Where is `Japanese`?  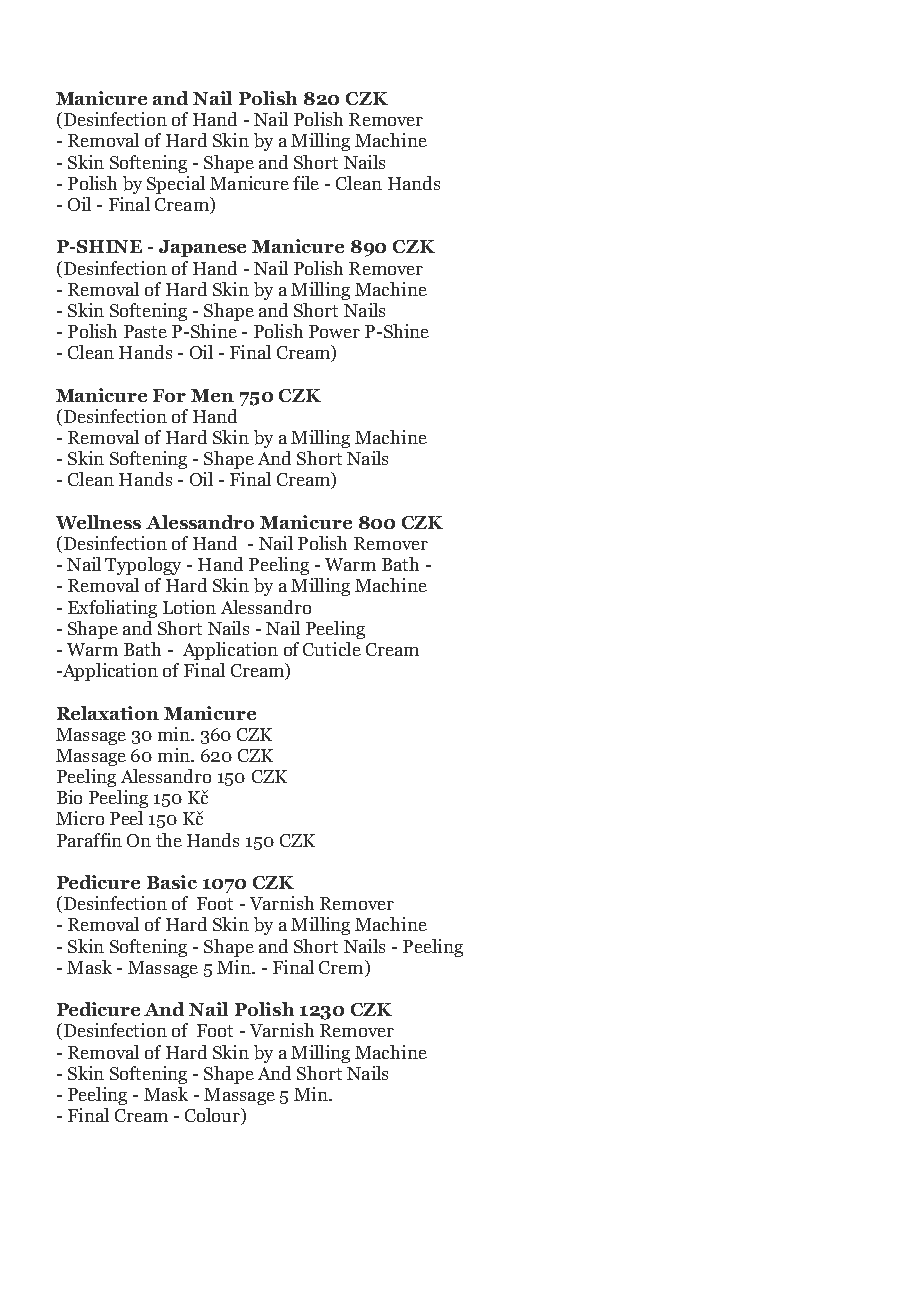 Japanese is located at coordinates (202, 248).
